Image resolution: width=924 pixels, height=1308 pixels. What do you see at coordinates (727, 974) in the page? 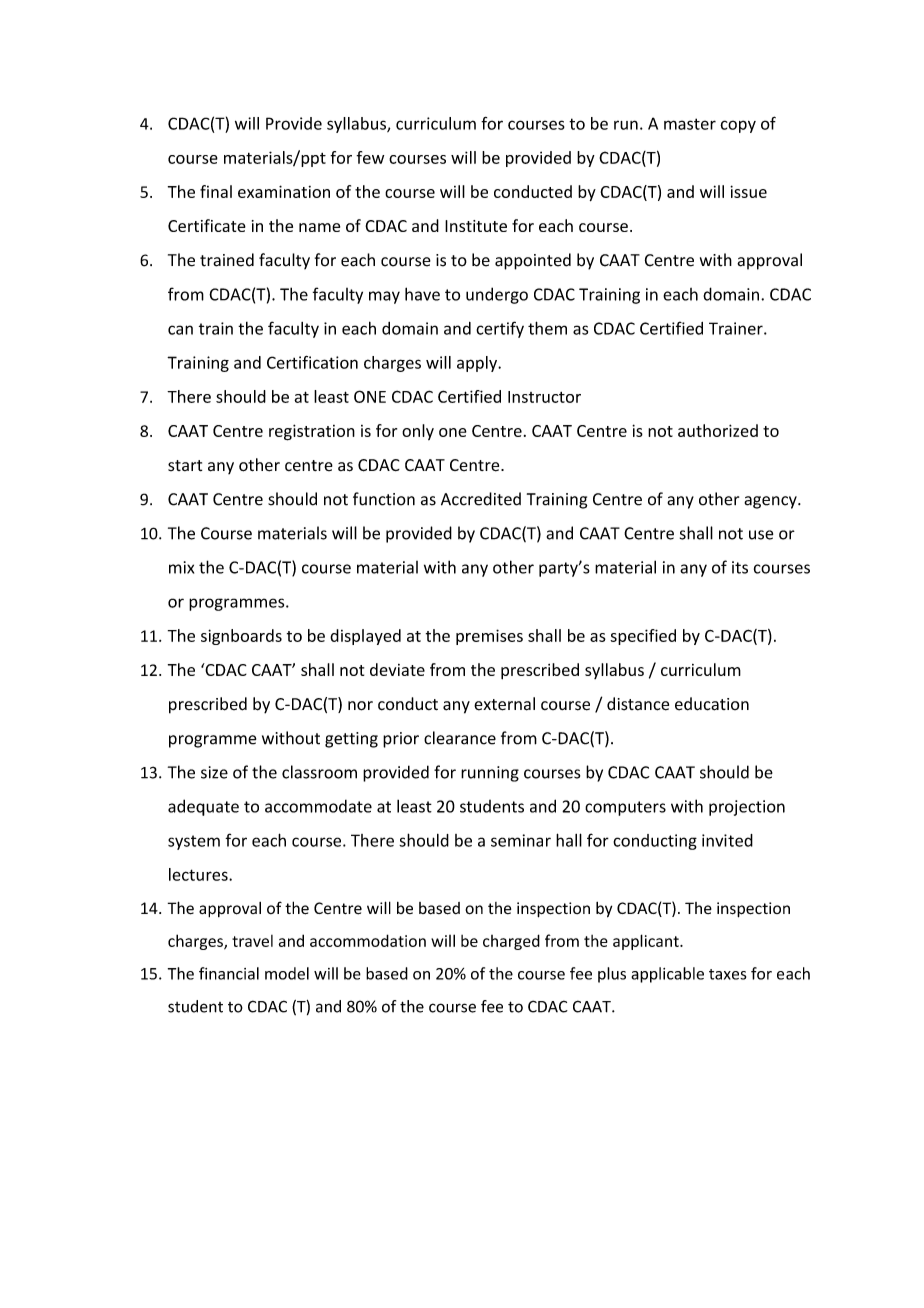
I see `taxes` at bounding box center [727, 974].
